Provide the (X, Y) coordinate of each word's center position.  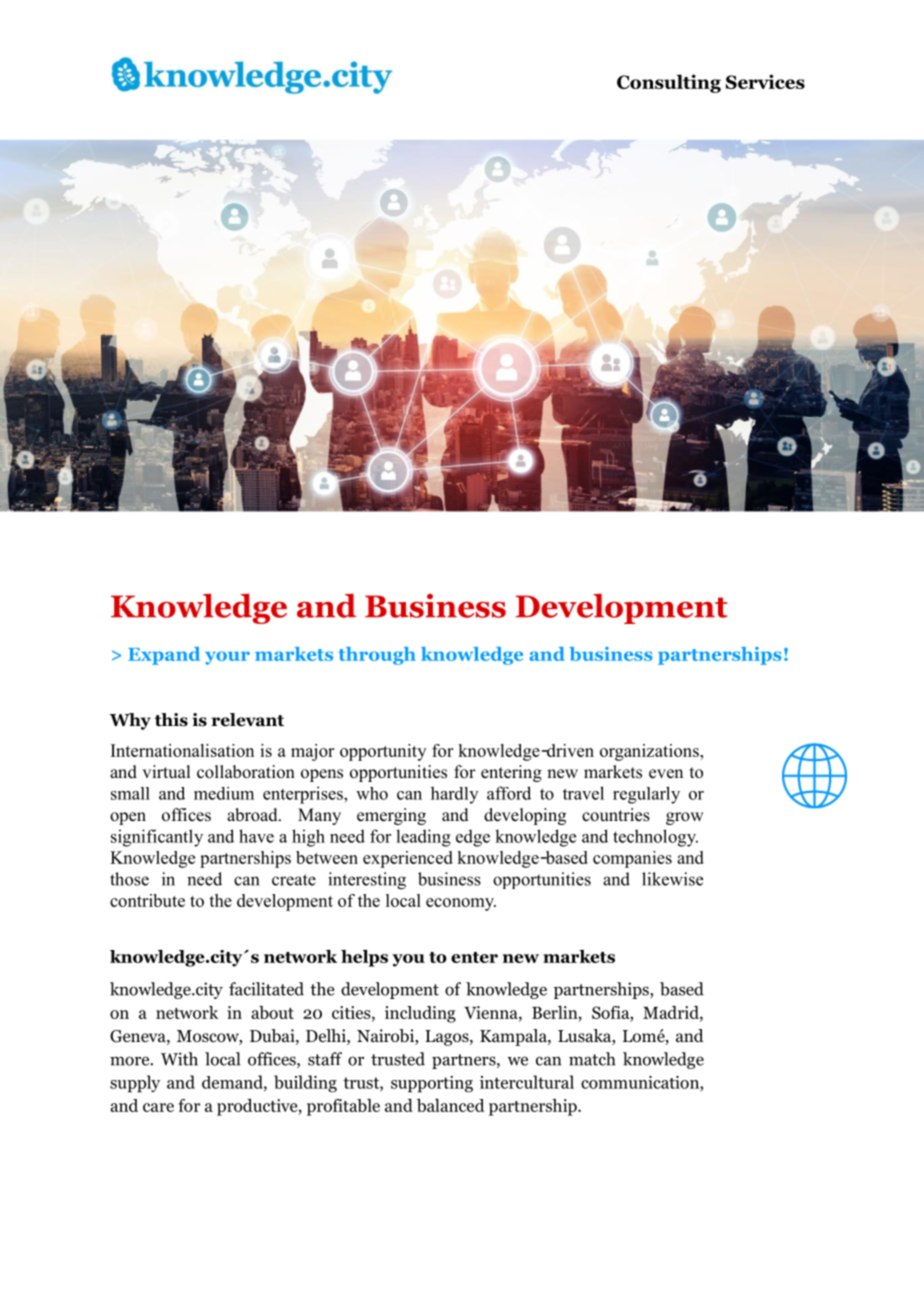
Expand (164, 656)
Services (765, 81)
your (227, 658)
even (666, 774)
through (377, 656)
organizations (650, 752)
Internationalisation (182, 750)
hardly (454, 795)
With (179, 1059)
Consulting (669, 83)
